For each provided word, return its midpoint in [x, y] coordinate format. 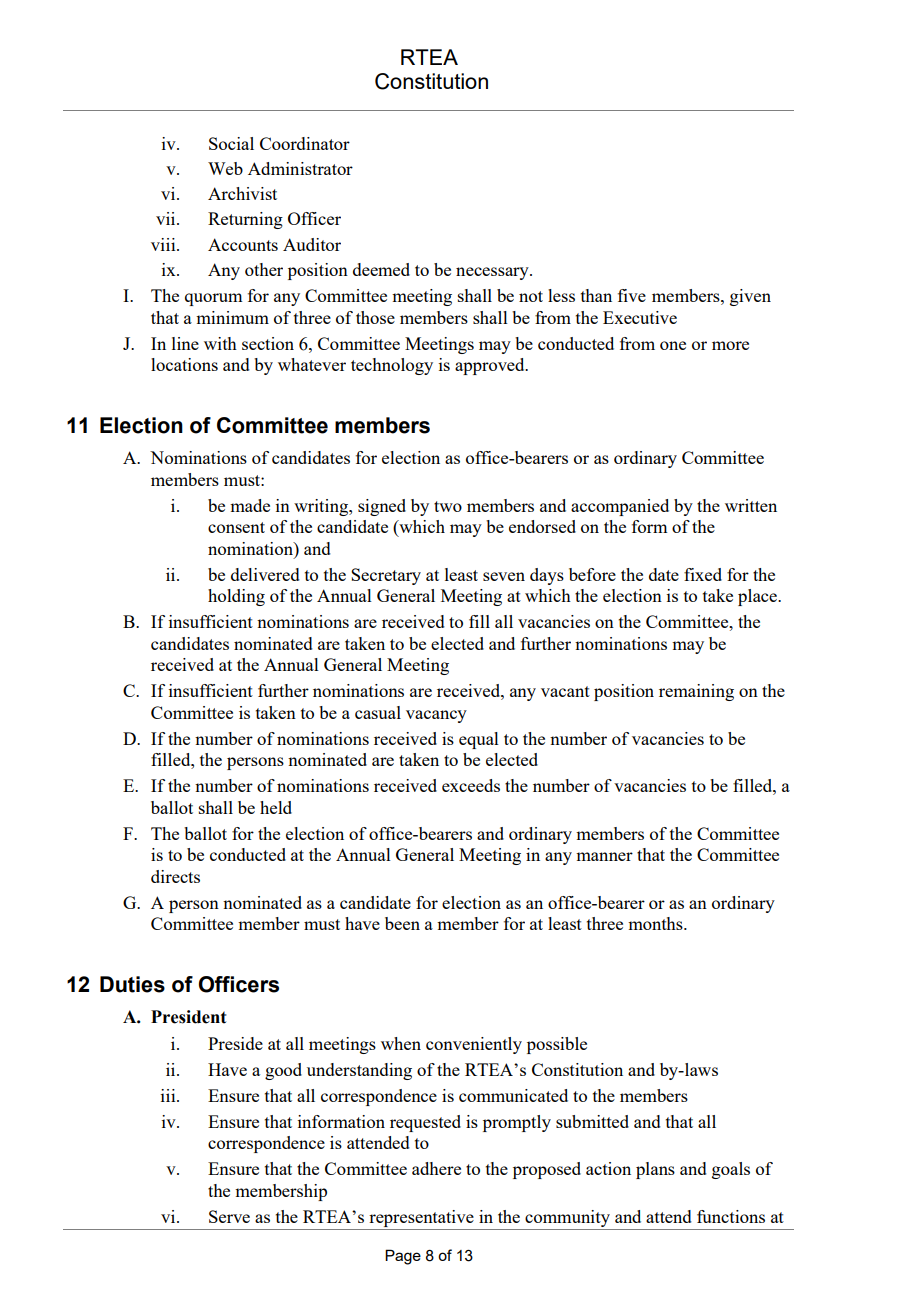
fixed [703, 574]
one [673, 345]
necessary [493, 273]
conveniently [474, 1045]
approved [491, 366]
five [632, 295]
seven [504, 576]
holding [236, 597]
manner [604, 856]
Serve [229, 1216]
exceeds [471, 785]
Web [225, 168]
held [276, 807]
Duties [132, 984]
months [656, 923]
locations [184, 364]
